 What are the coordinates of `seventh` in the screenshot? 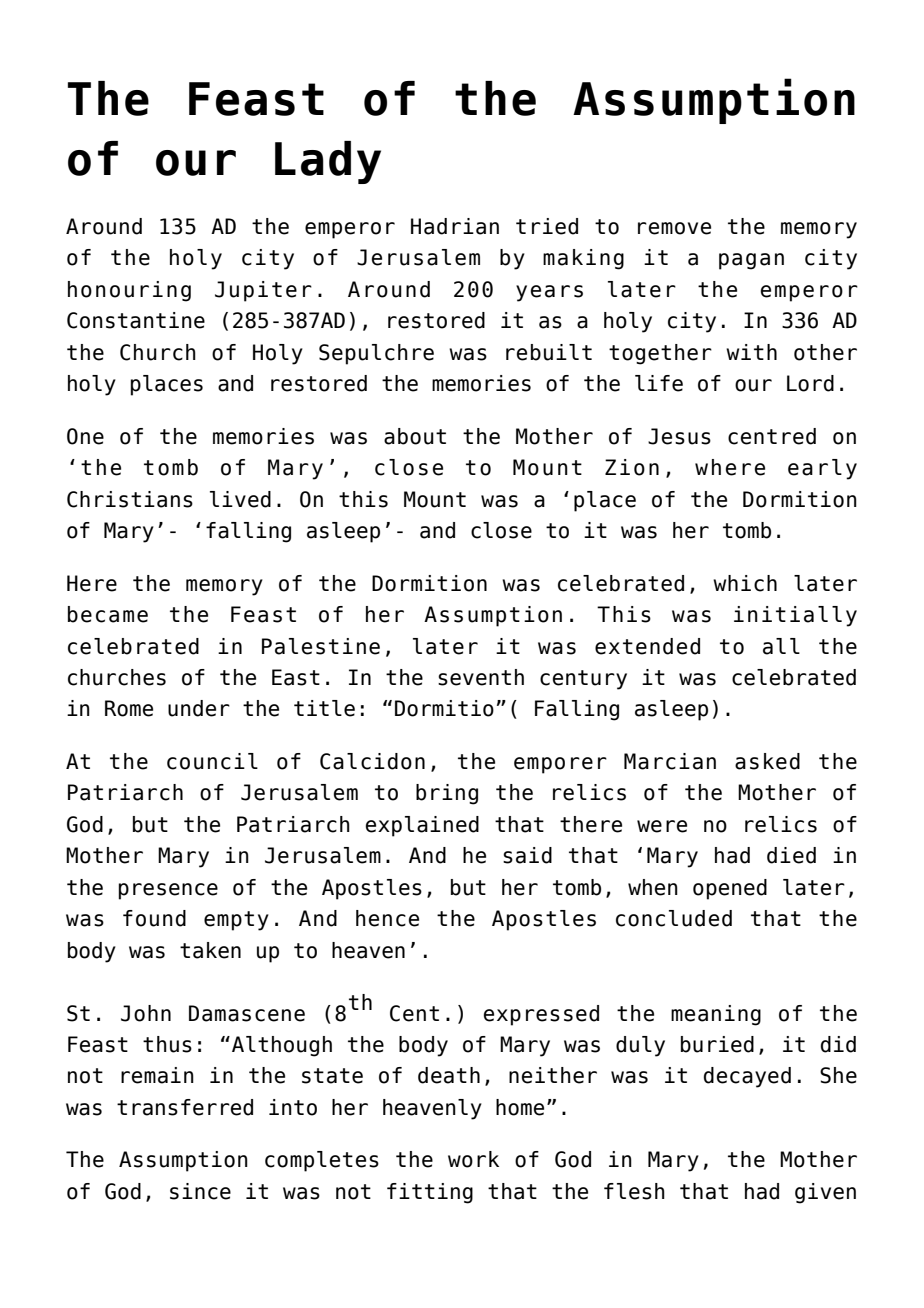 It's located at (481, 677).
